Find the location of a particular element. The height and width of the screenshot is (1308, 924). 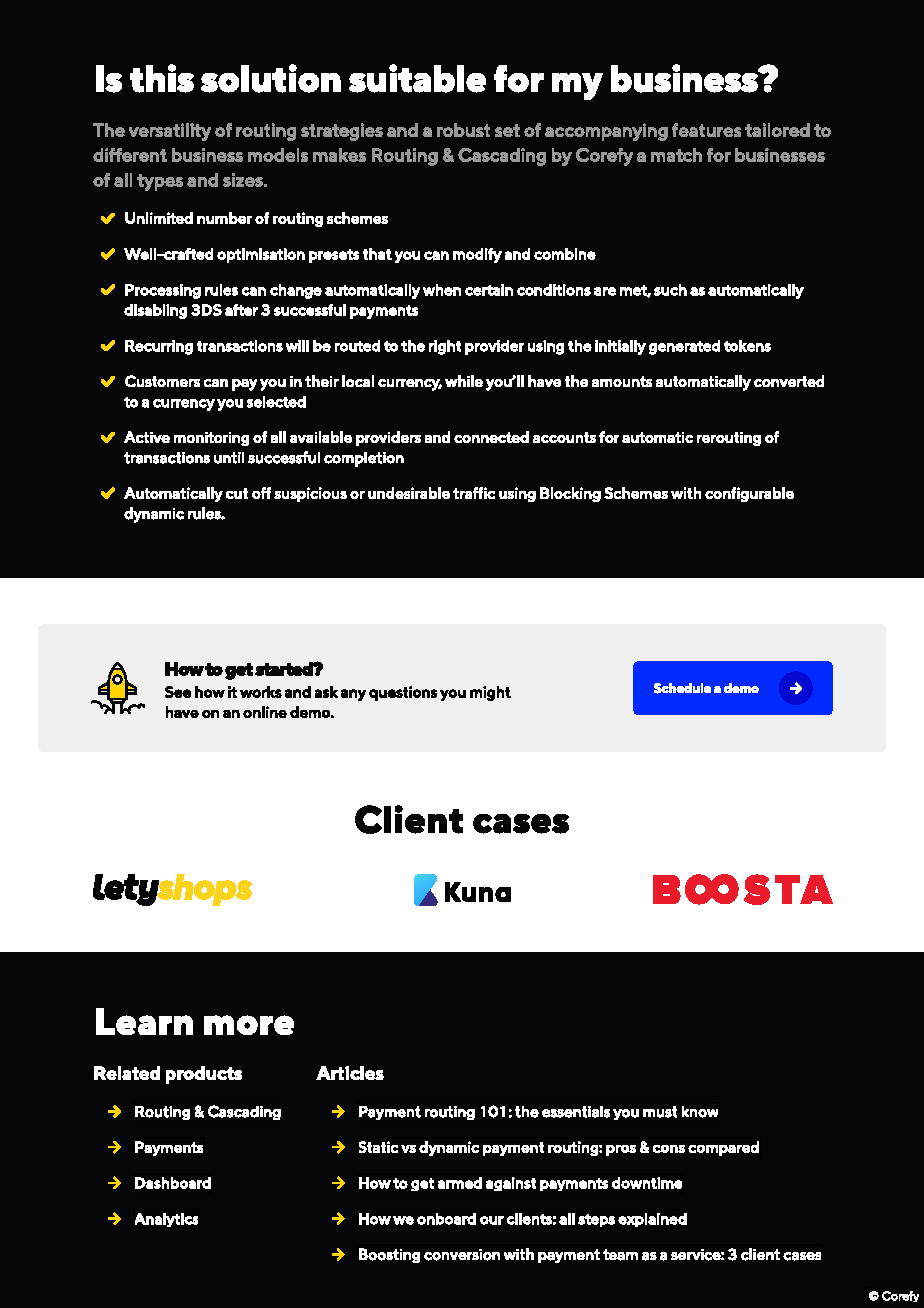

online is located at coordinates (265, 712).
